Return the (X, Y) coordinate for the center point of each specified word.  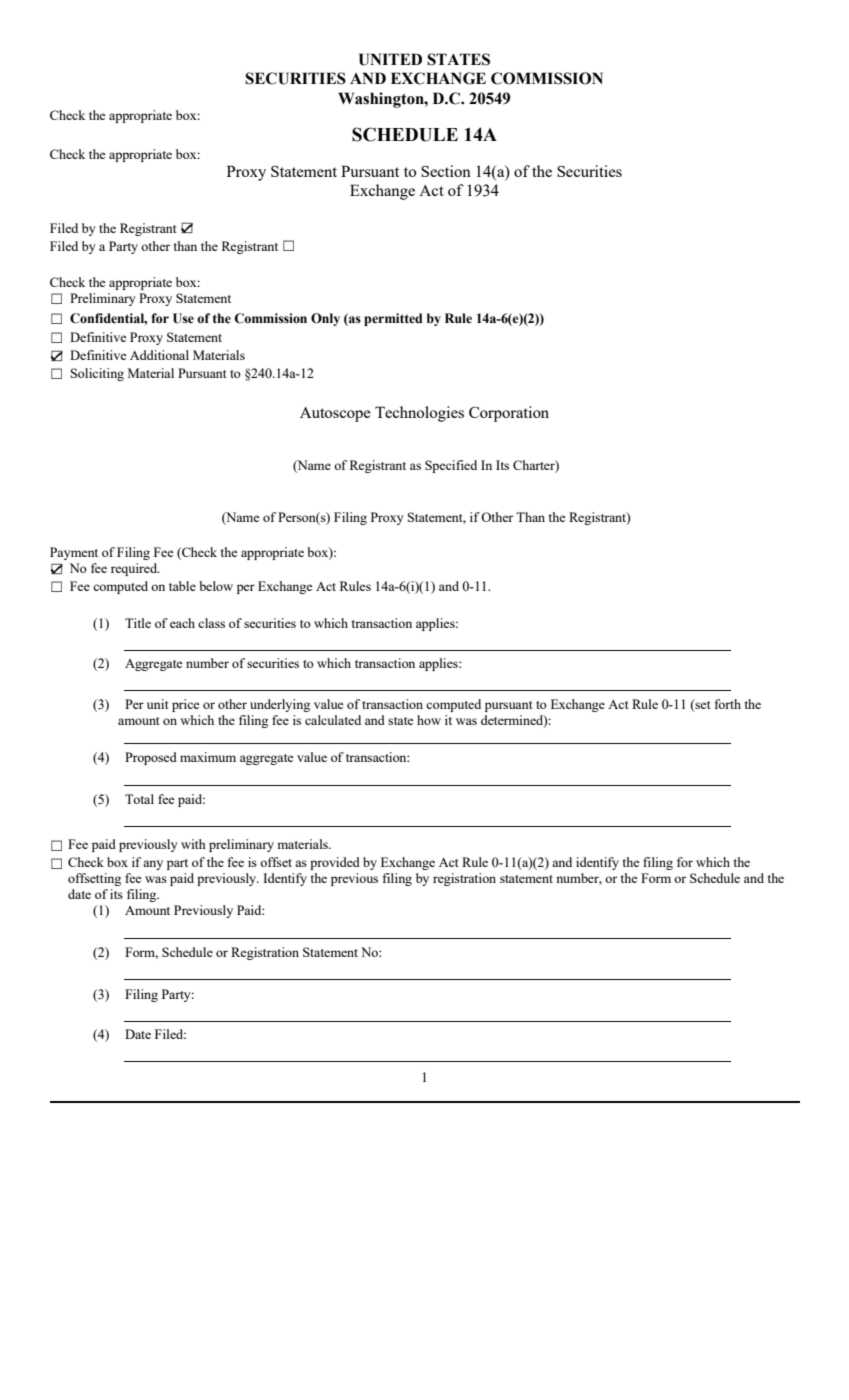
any (153, 865)
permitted (393, 319)
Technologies (419, 414)
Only (325, 319)
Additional (159, 355)
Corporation (509, 414)
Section (446, 171)
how (429, 720)
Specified (451, 466)
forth (728, 704)
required (135, 569)
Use (183, 318)
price (186, 705)
